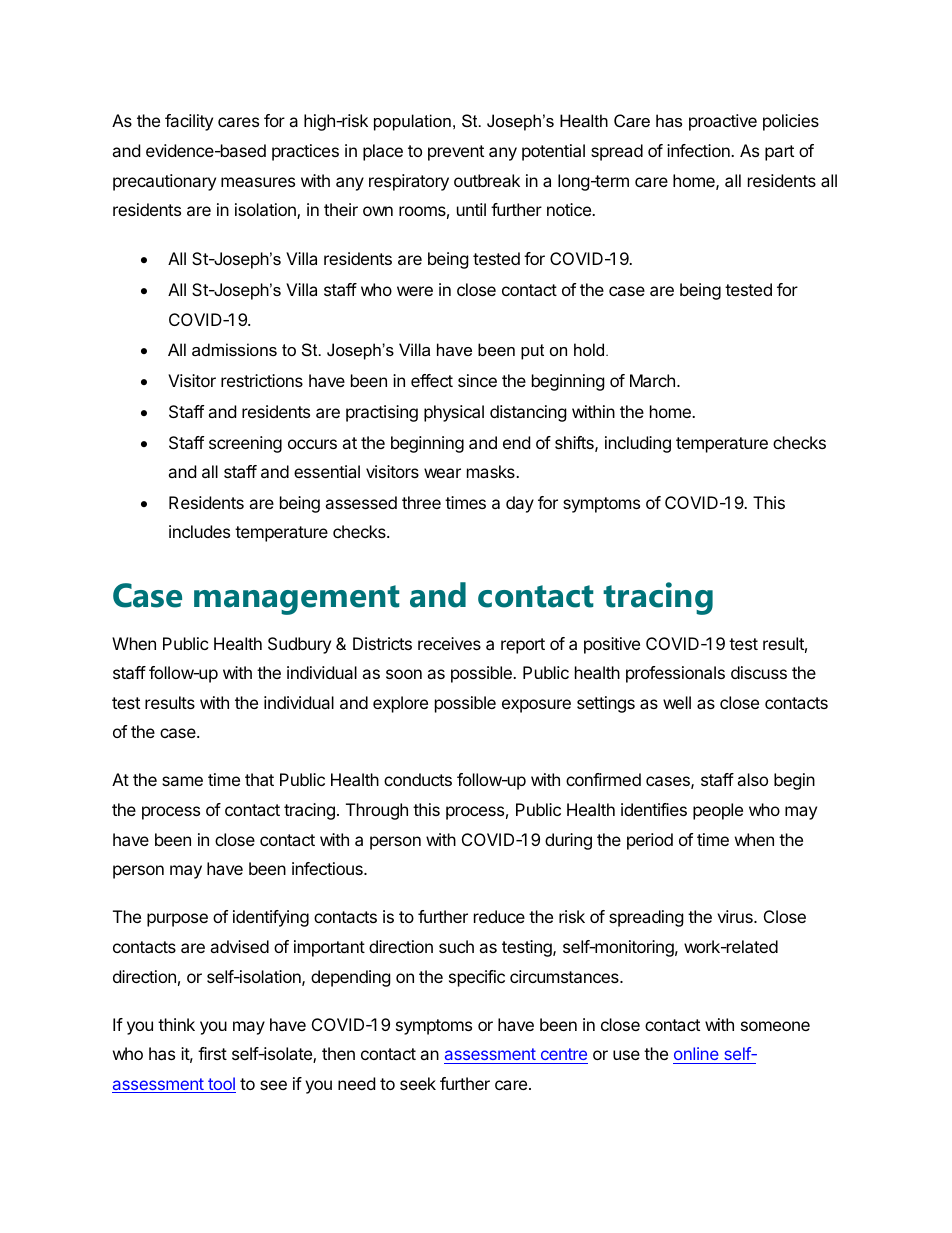  What do you see at coordinates (418, 1083) in the screenshot?
I see `seek` at bounding box center [418, 1083].
